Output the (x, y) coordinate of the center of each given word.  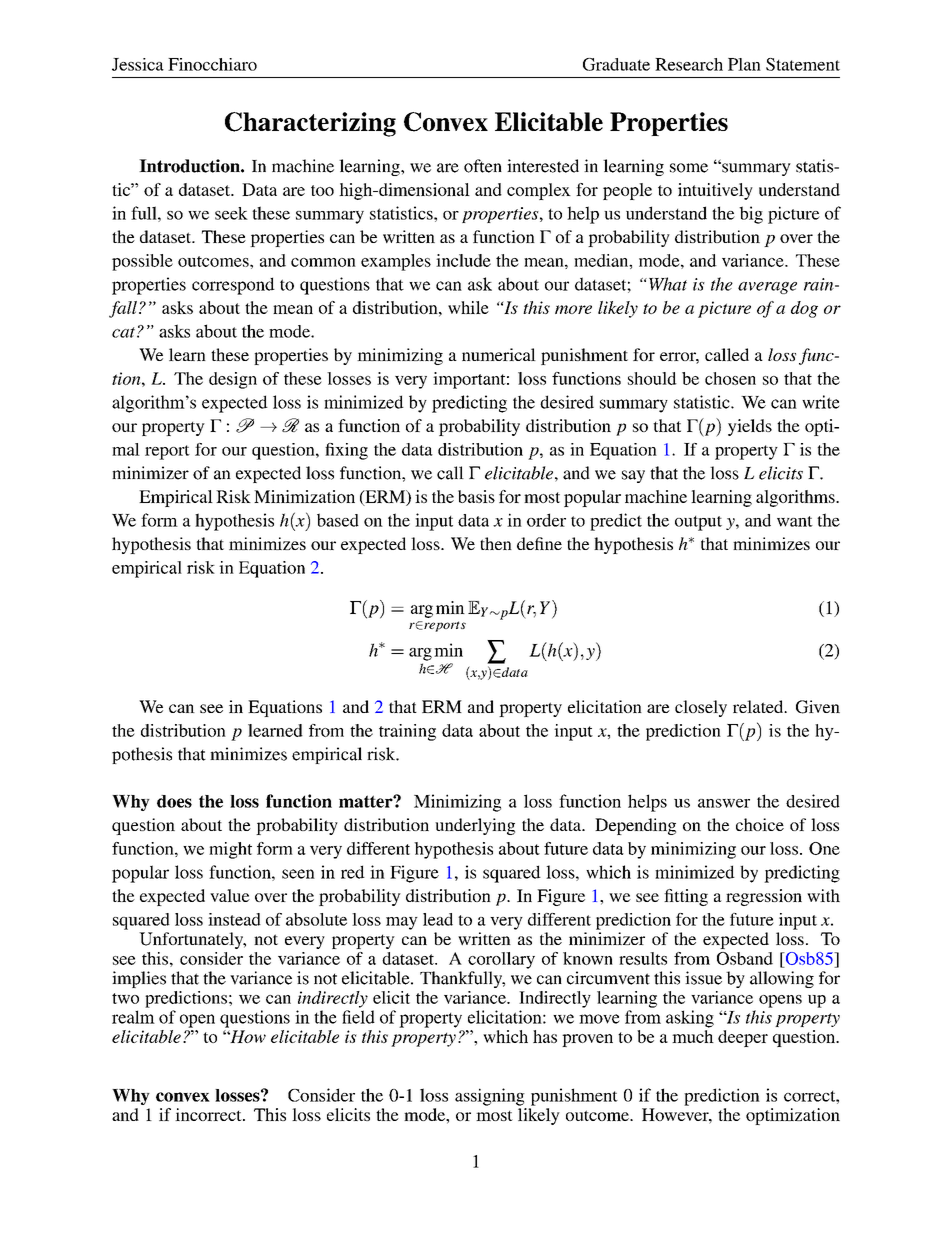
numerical (499, 354)
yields (750, 427)
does (174, 801)
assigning (490, 1097)
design (233, 380)
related (759, 706)
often (483, 166)
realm (133, 1017)
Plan (744, 64)
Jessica (138, 64)
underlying (475, 826)
